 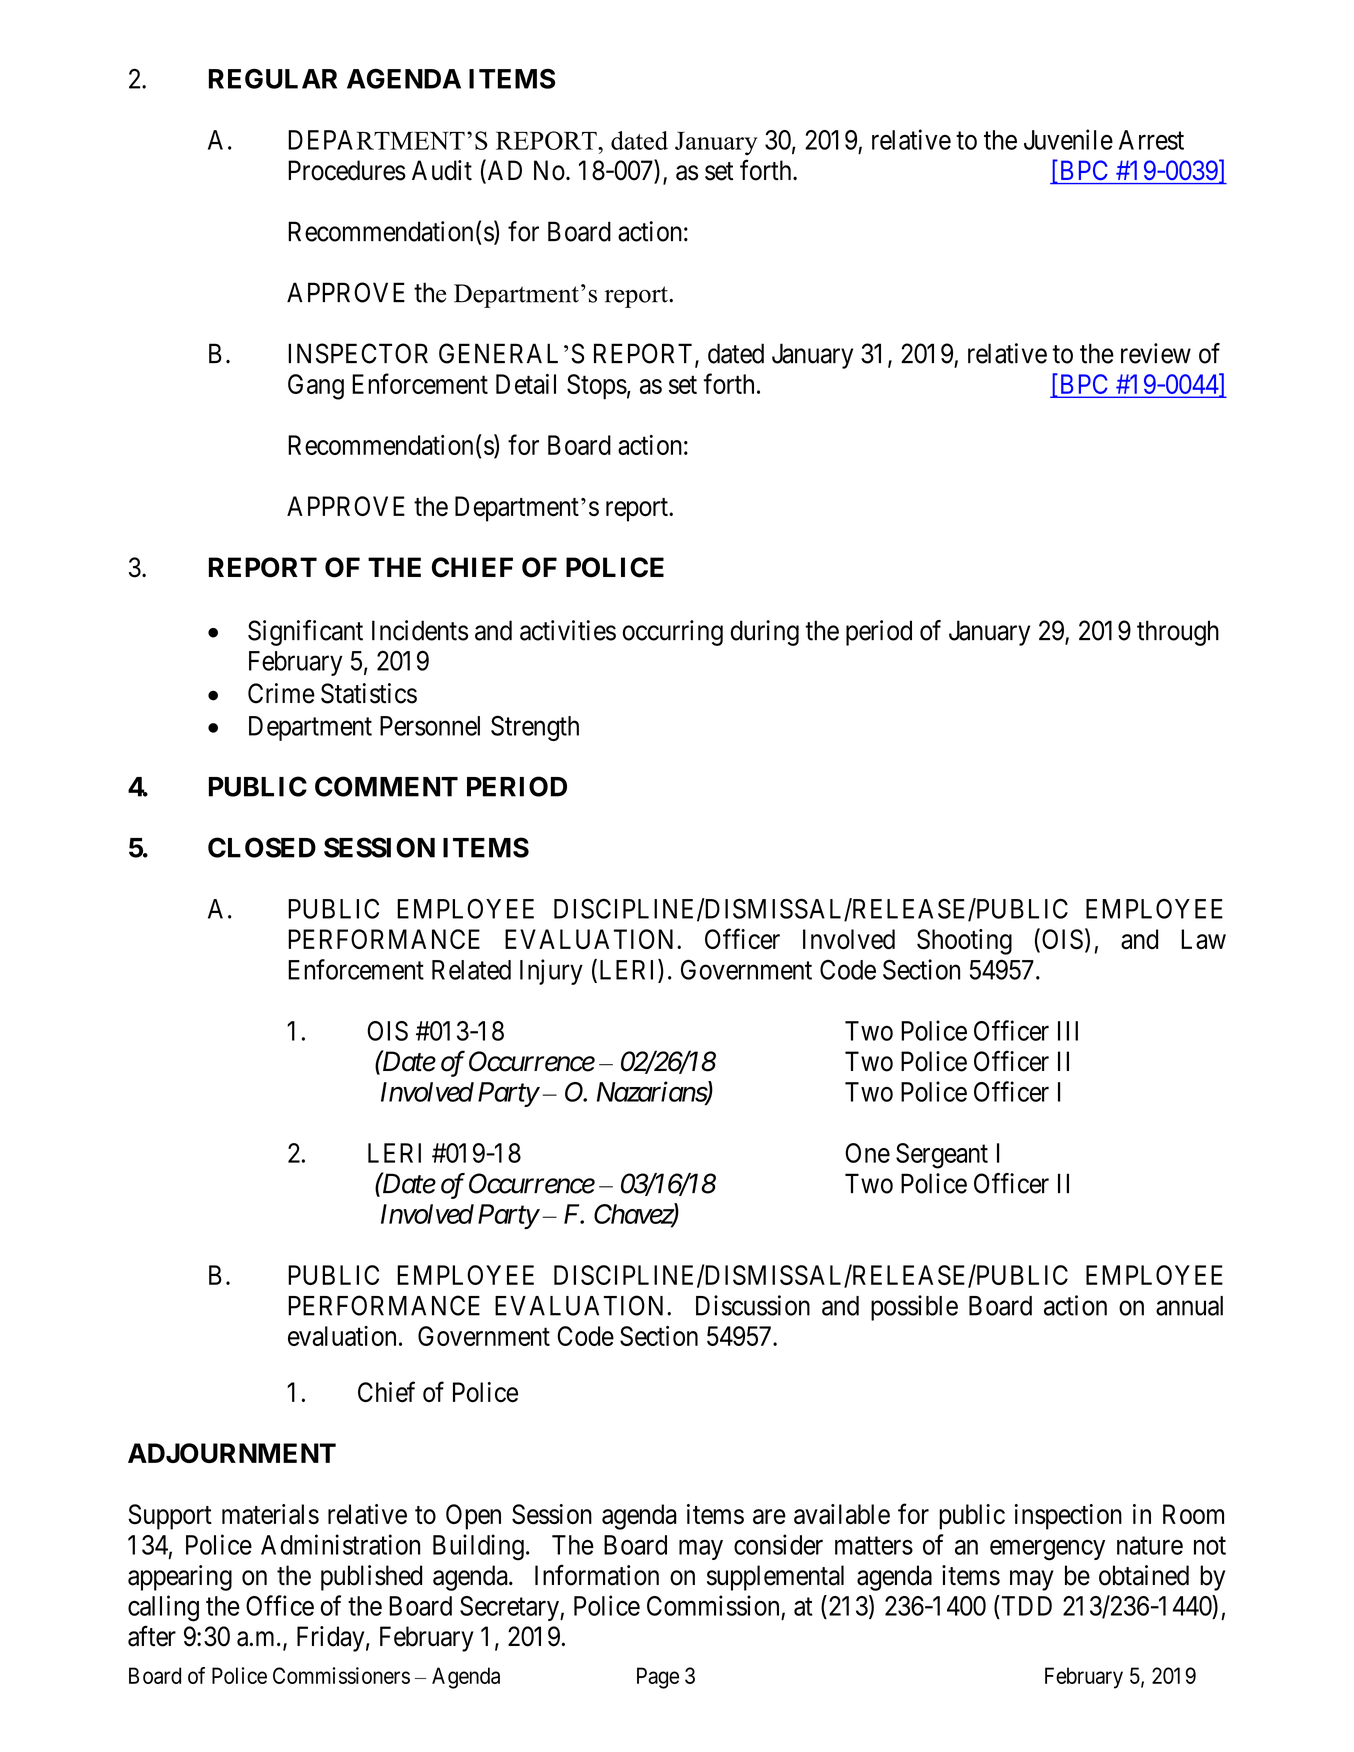 What do you see at coordinates (551, 972) in the screenshot?
I see `Injury` at bounding box center [551, 972].
